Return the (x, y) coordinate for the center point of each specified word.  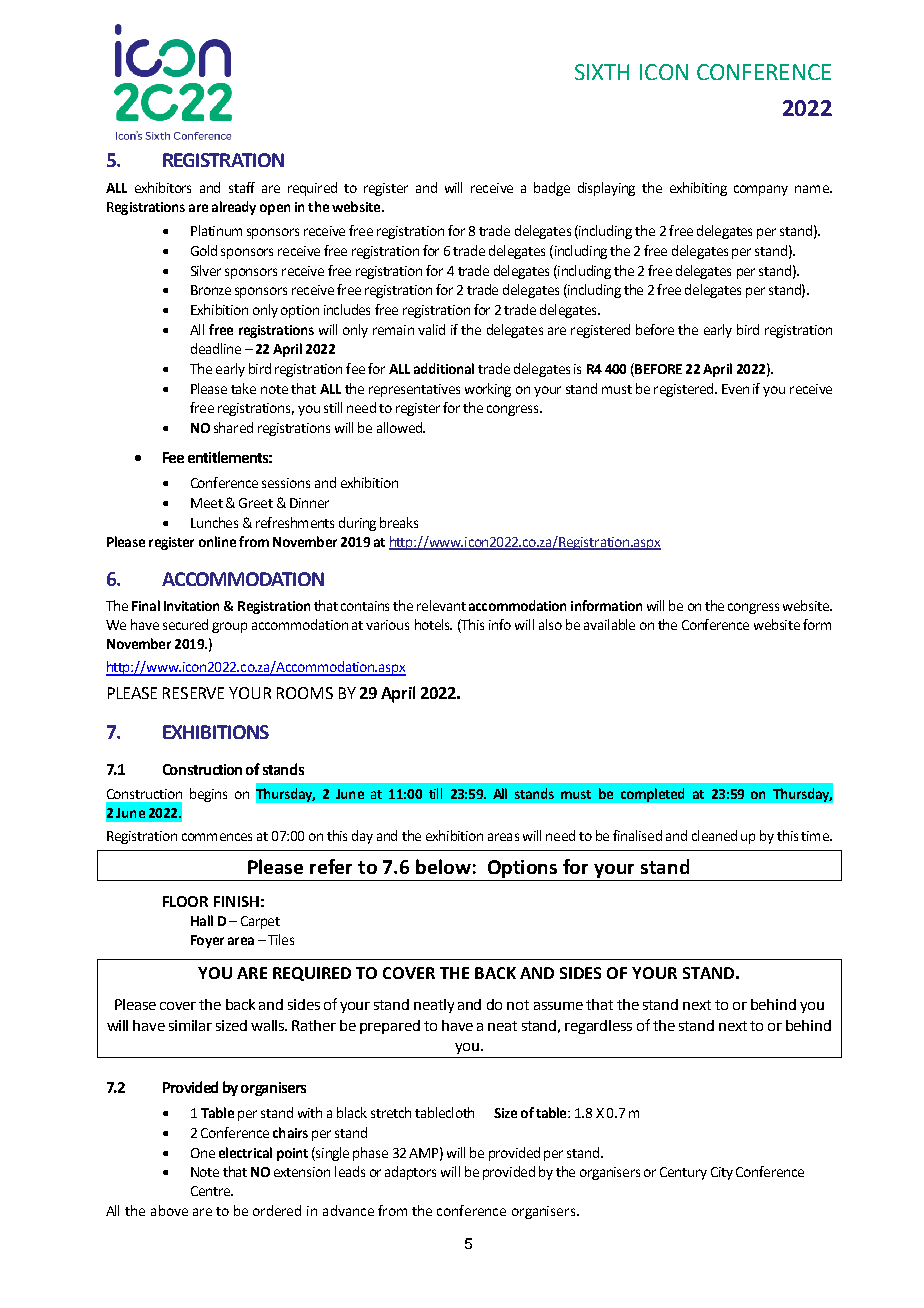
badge (552, 189)
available (609, 624)
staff (242, 187)
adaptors (410, 1173)
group (229, 627)
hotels (433, 624)
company (761, 190)
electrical (245, 1152)
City (722, 1173)
